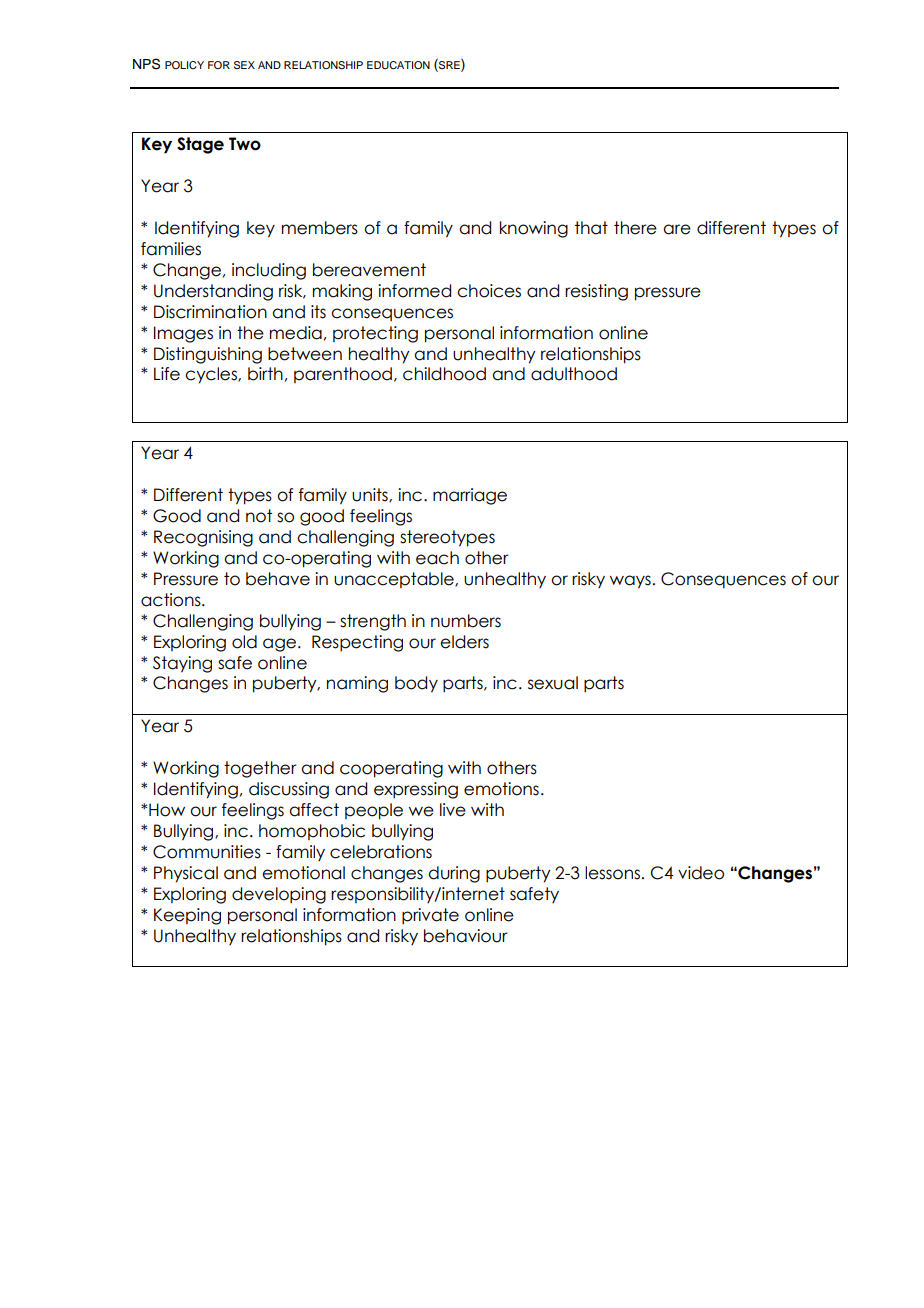 The height and width of the document is (1308, 924). I want to click on lessons, so click(612, 873).
